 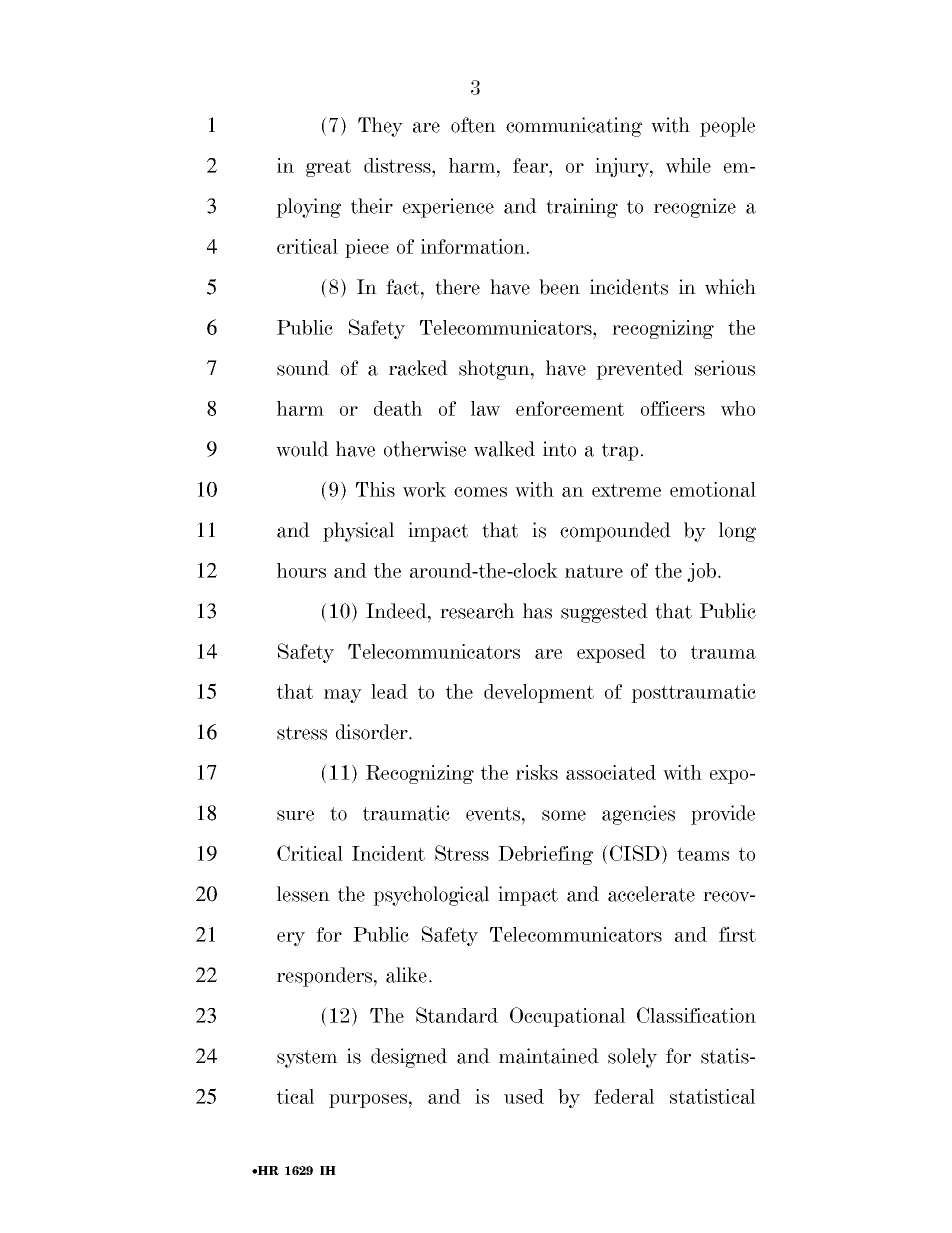 I want to click on law, so click(x=485, y=408).
